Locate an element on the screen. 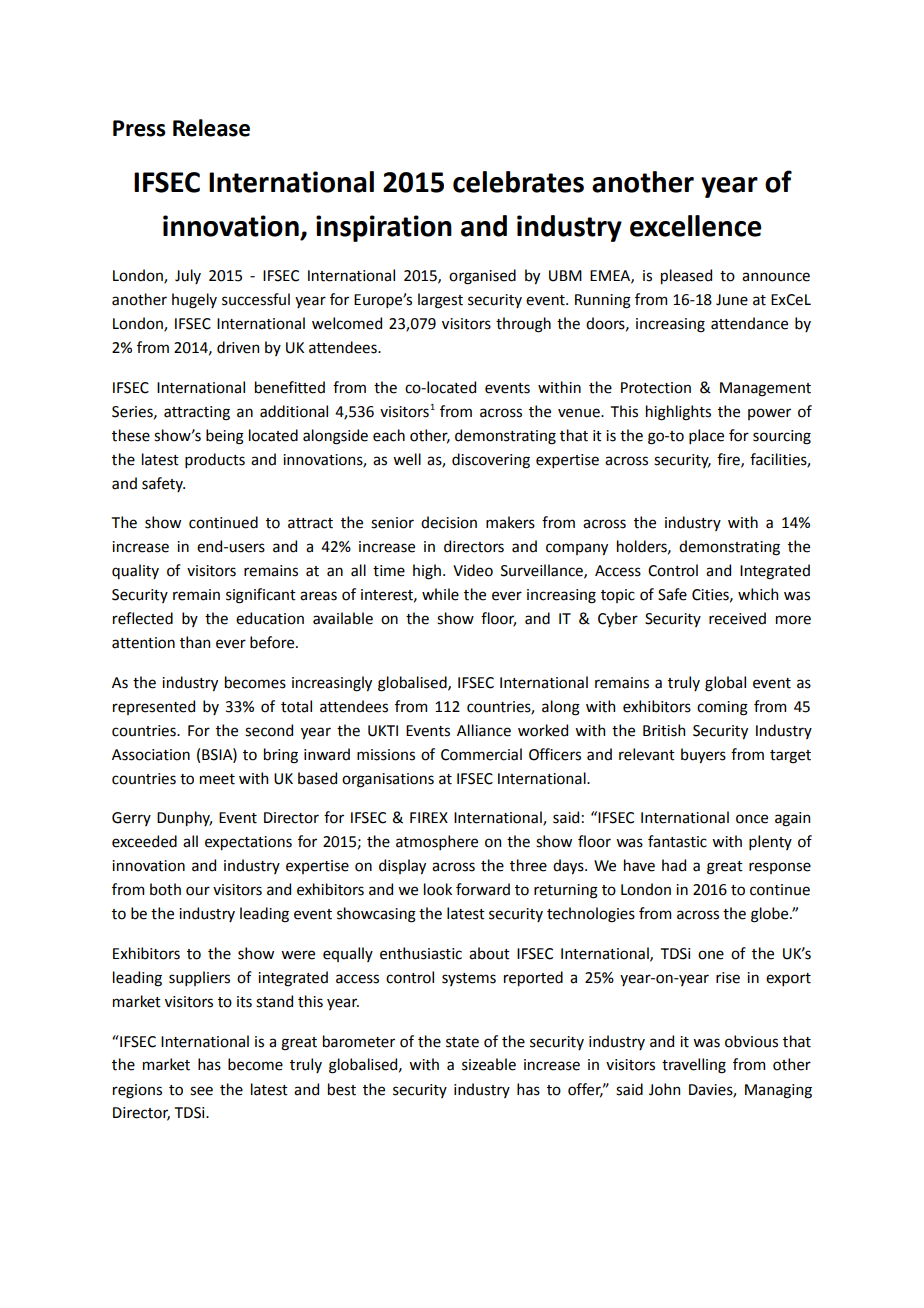 Image resolution: width=924 pixels, height=1308 pixels. Release is located at coordinates (211, 128).
